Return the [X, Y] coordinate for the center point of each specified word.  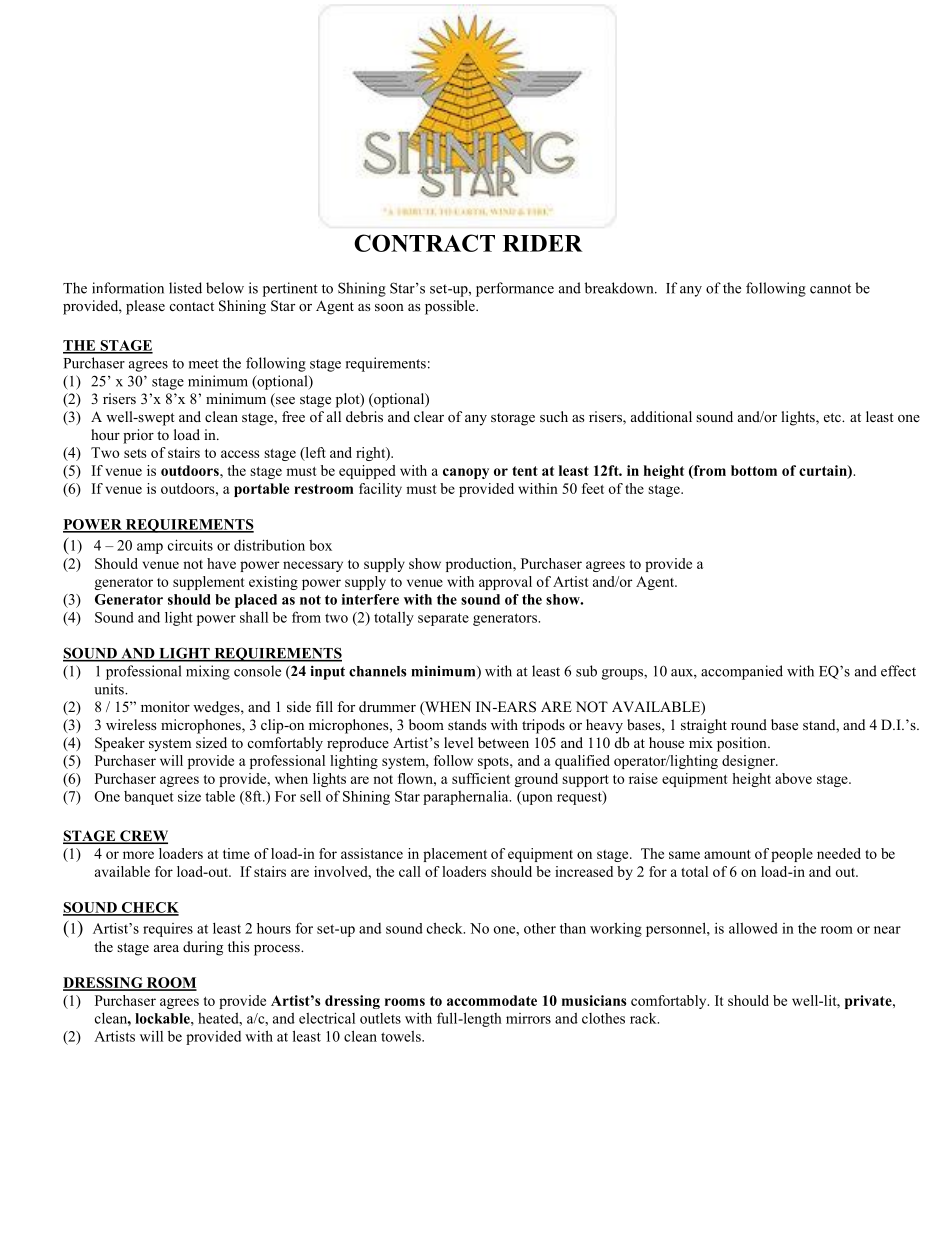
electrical [327, 1018]
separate [443, 619]
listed [185, 288]
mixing [208, 672]
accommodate [492, 1000]
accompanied [742, 672]
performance [515, 289]
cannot [830, 289]
